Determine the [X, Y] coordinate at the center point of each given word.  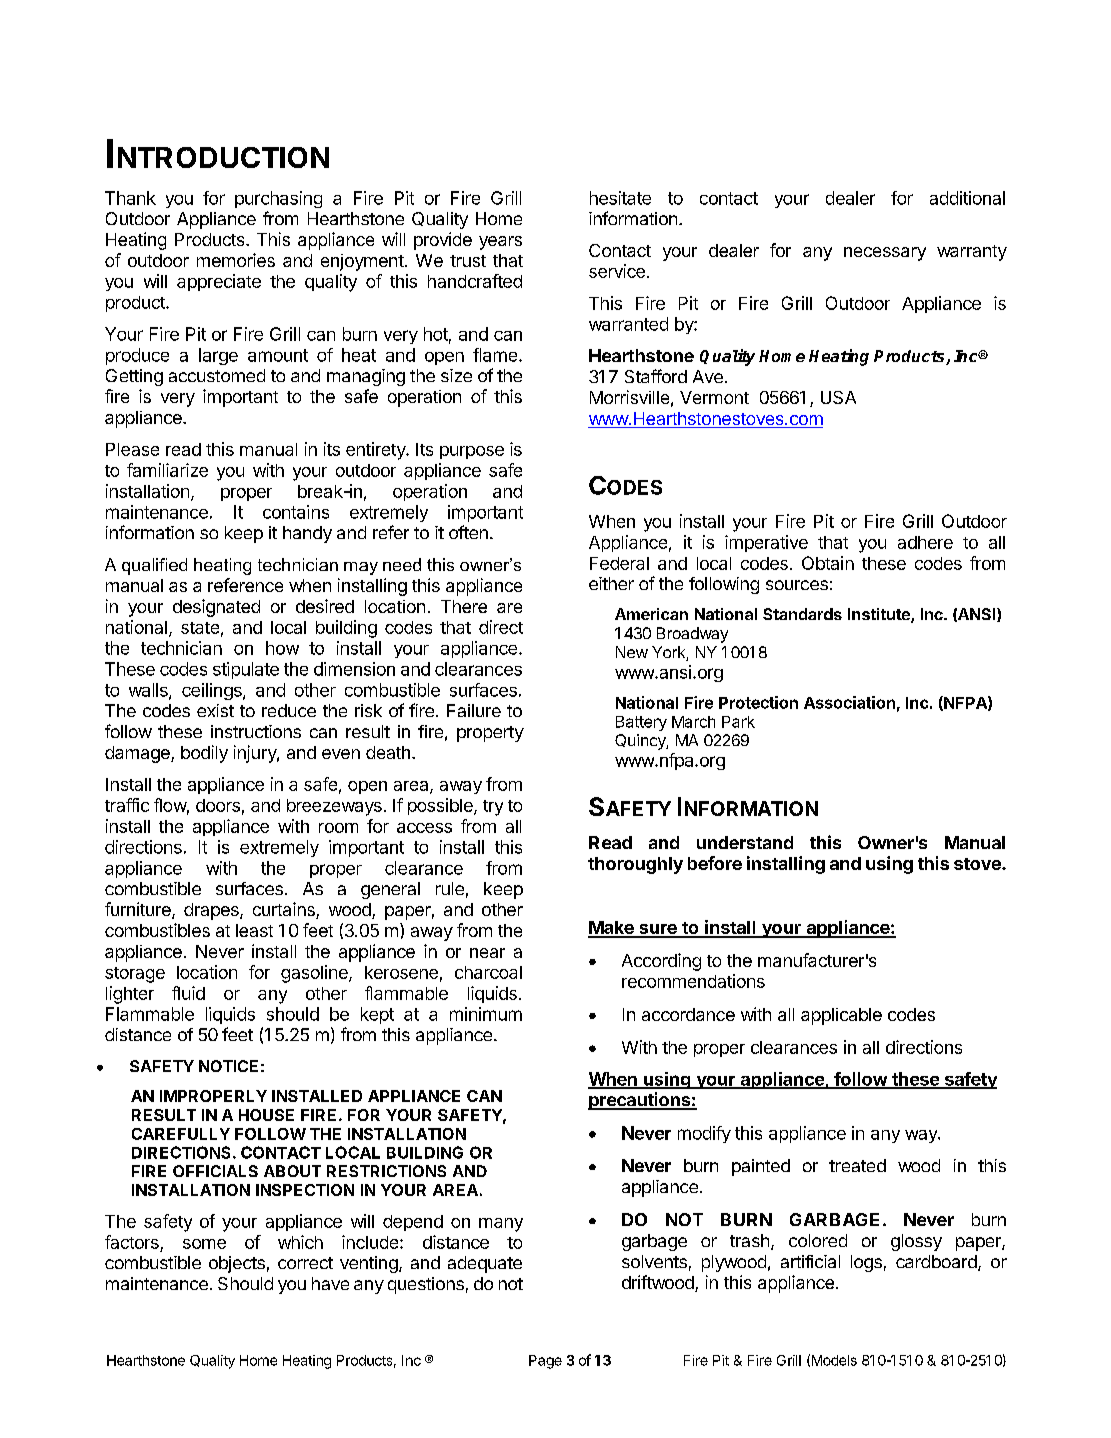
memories [236, 260]
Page [545, 1362]
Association [849, 702]
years [500, 243]
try [493, 808]
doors [218, 805]
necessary [885, 254]
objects [237, 1264]
